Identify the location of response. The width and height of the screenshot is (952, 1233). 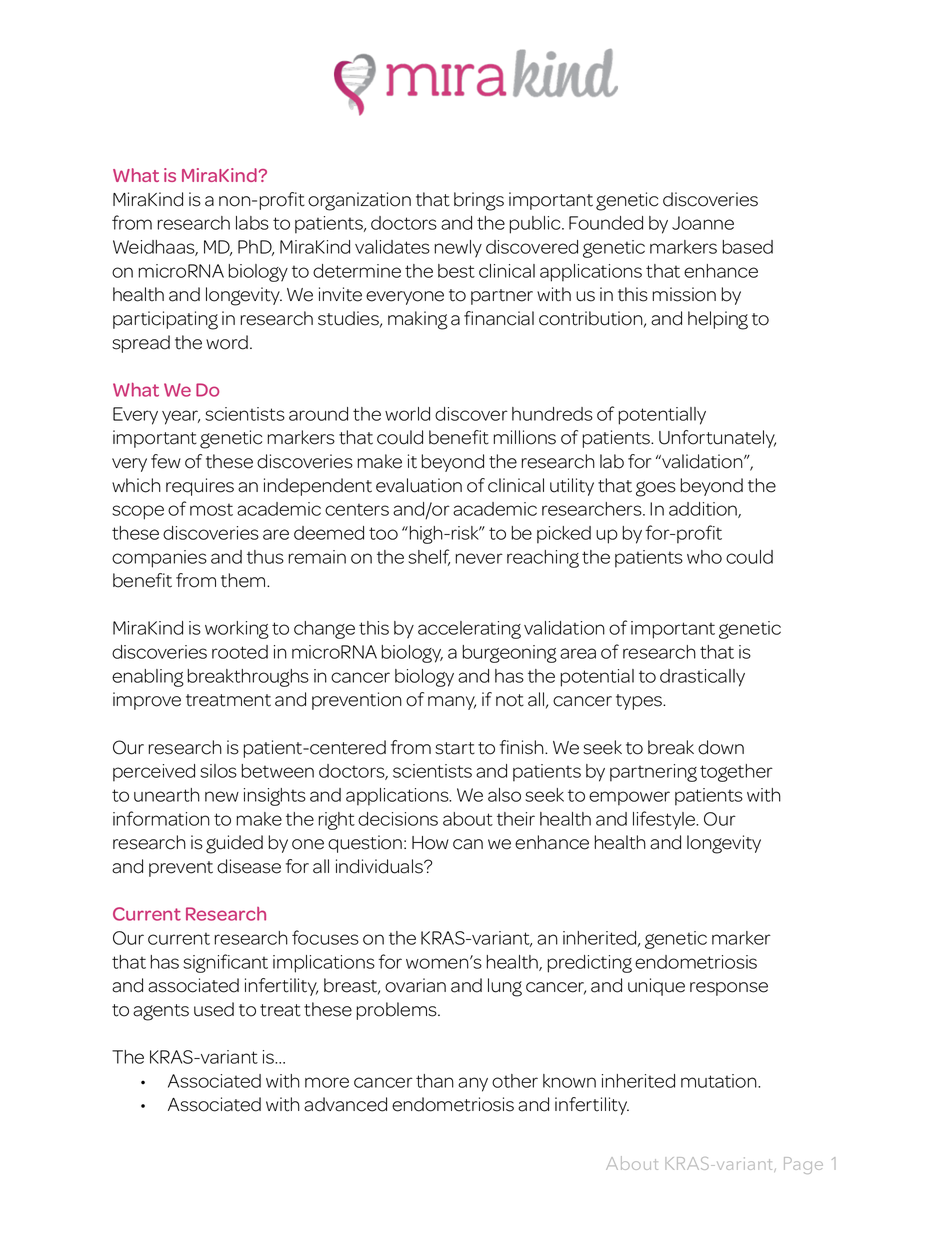
(729, 989).
